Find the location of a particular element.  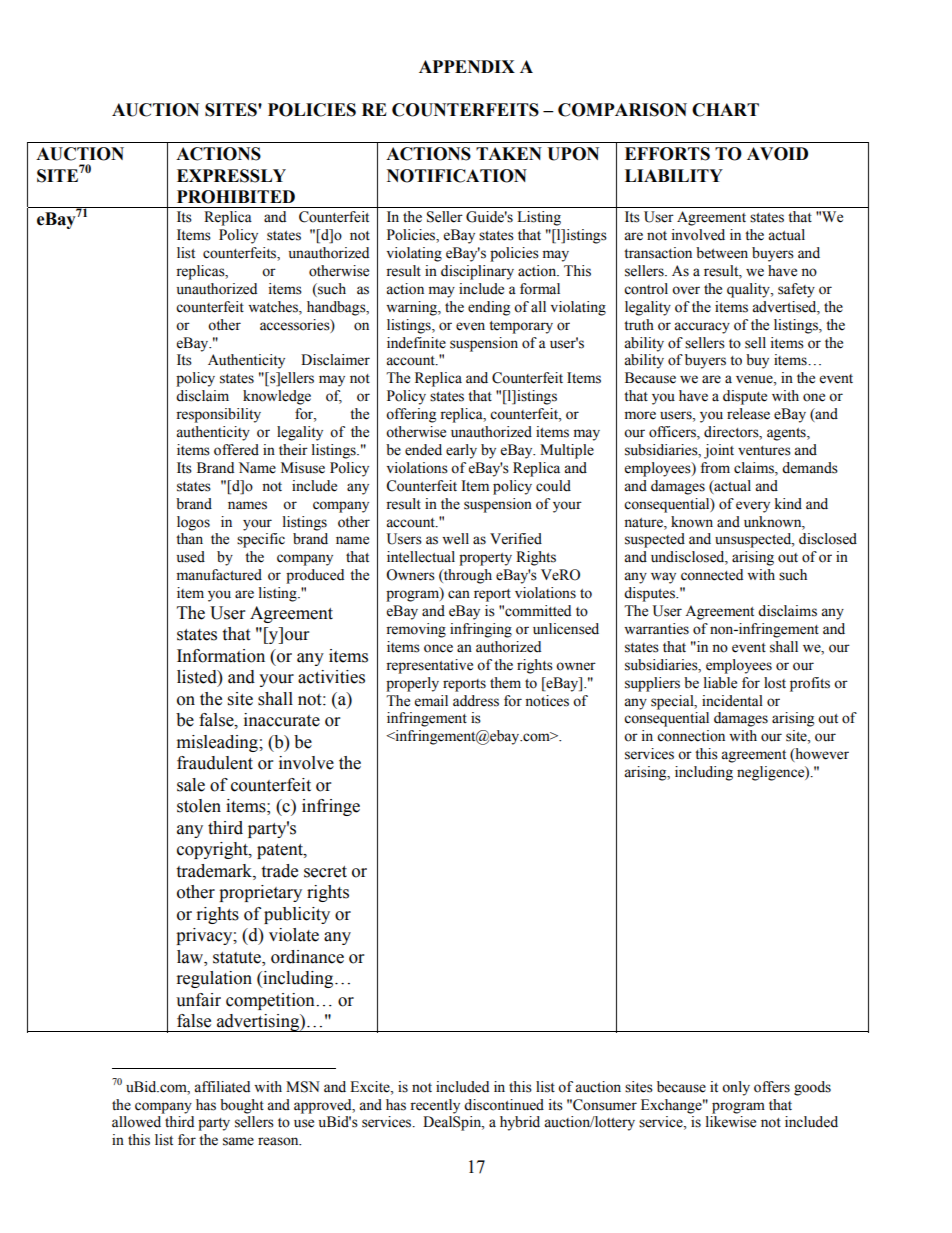

likewise is located at coordinates (731, 1122).
